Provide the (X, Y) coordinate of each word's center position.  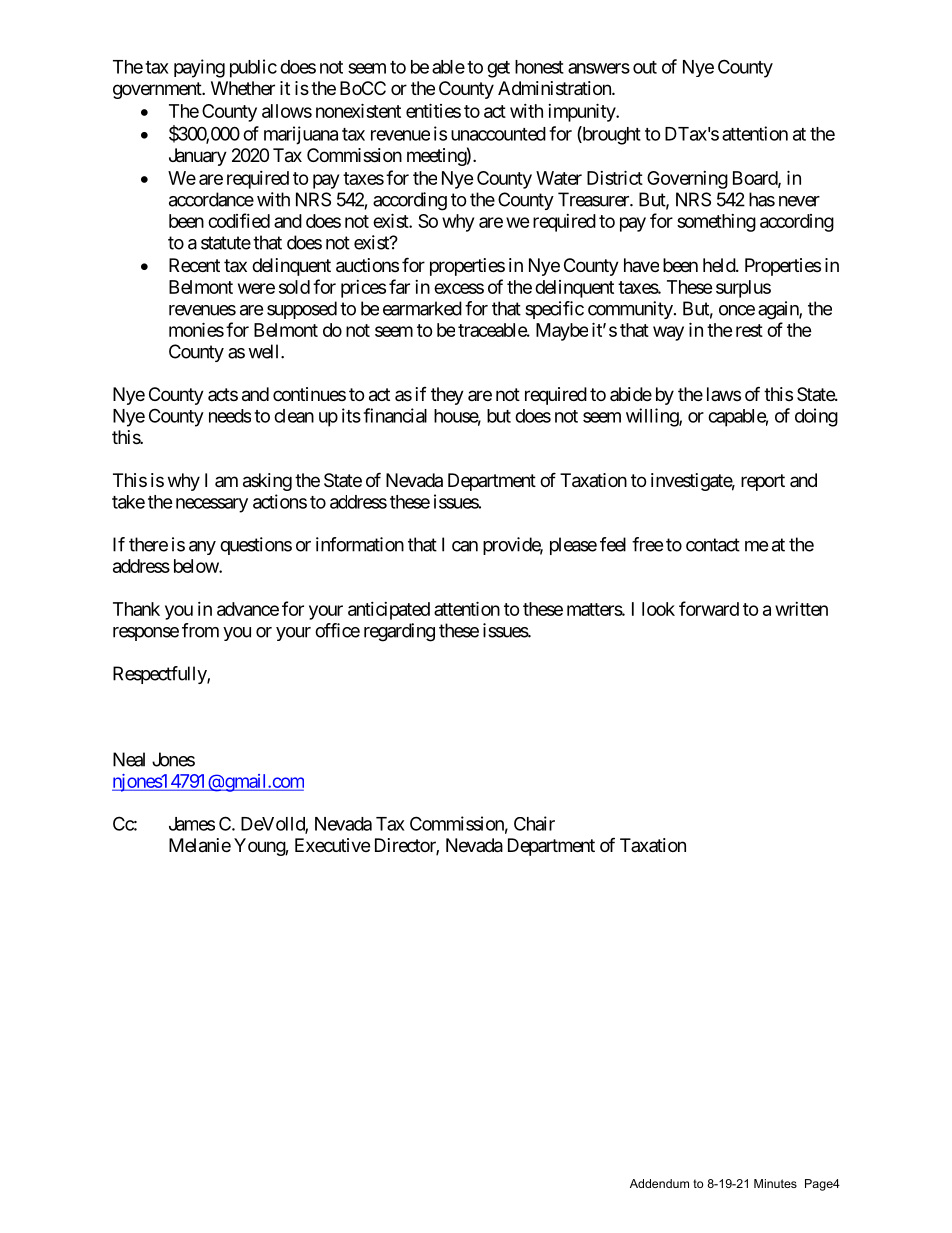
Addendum (659, 1183)
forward (709, 608)
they (447, 396)
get (498, 69)
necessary (212, 505)
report (763, 482)
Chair (534, 823)
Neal (129, 759)
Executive (332, 845)
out (645, 67)
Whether (243, 88)
